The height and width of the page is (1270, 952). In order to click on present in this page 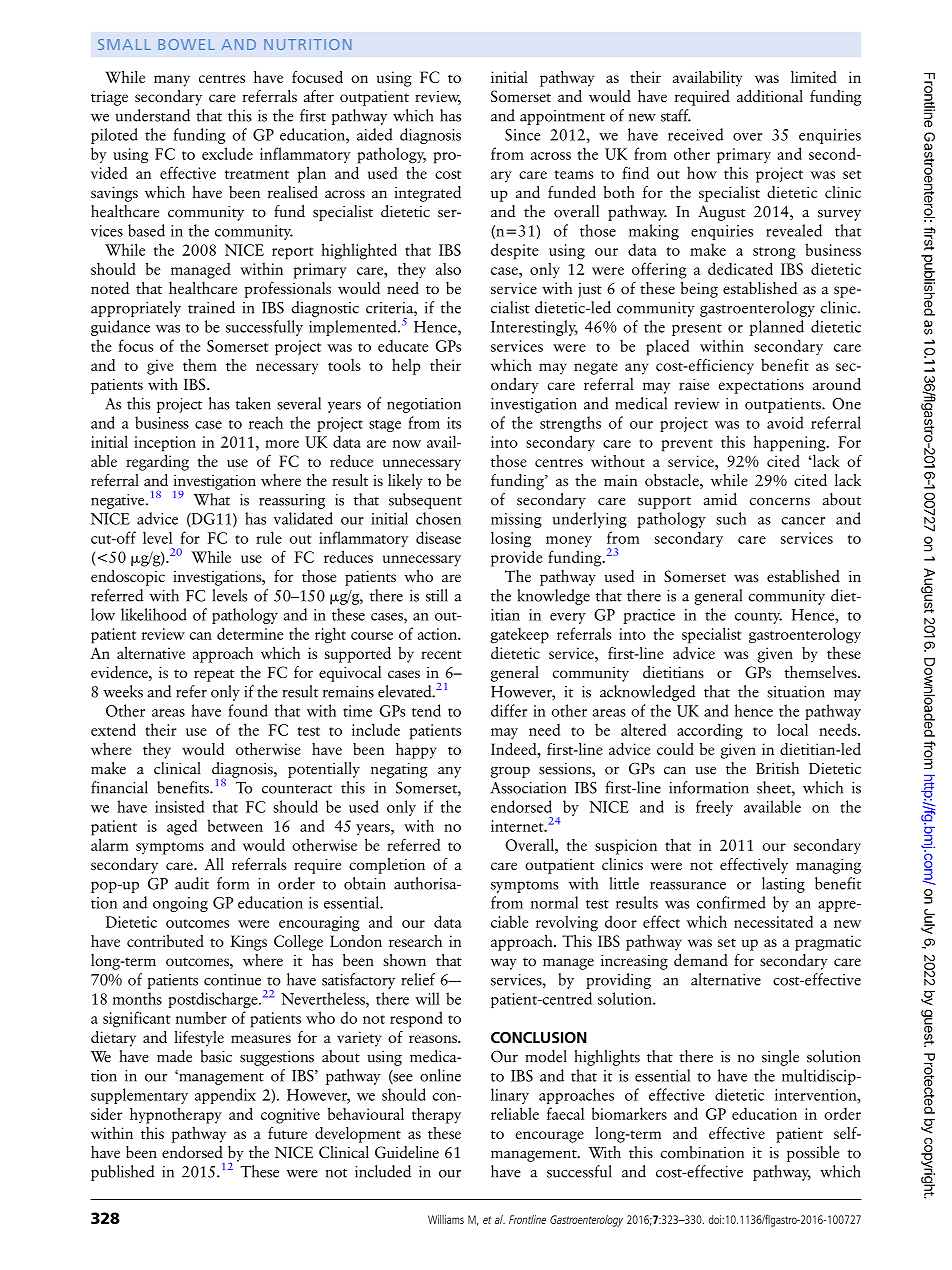, I will do `click(697, 330)`.
